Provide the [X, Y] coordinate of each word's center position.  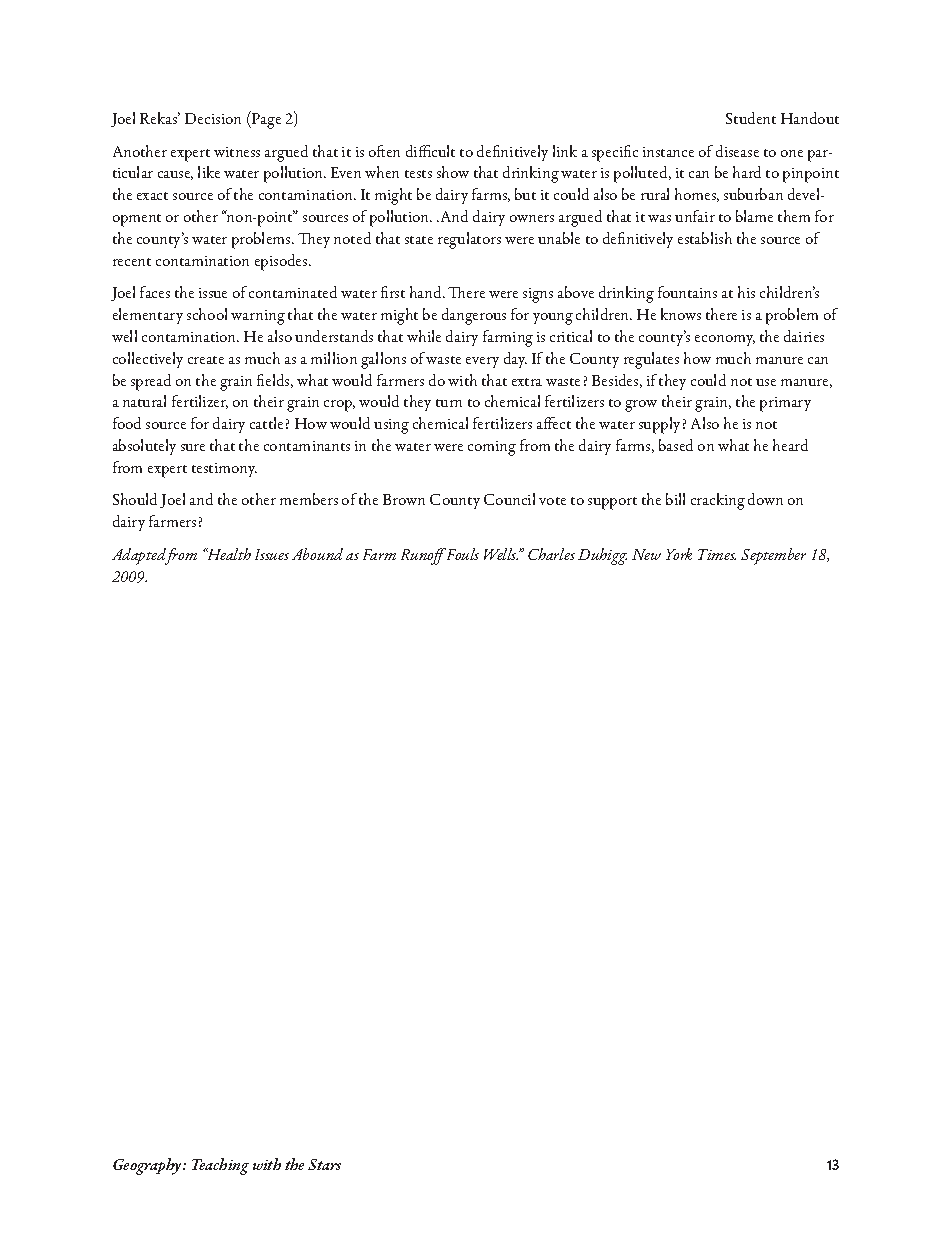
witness [237, 152]
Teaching [220, 1166]
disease [737, 151]
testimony [224, 470]
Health [228, 554]
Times [717, 554]
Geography [148, 1166]
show [453, 172]
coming [492, 448]
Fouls [461, 554]
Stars [324, 1164]
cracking [718, 501]
